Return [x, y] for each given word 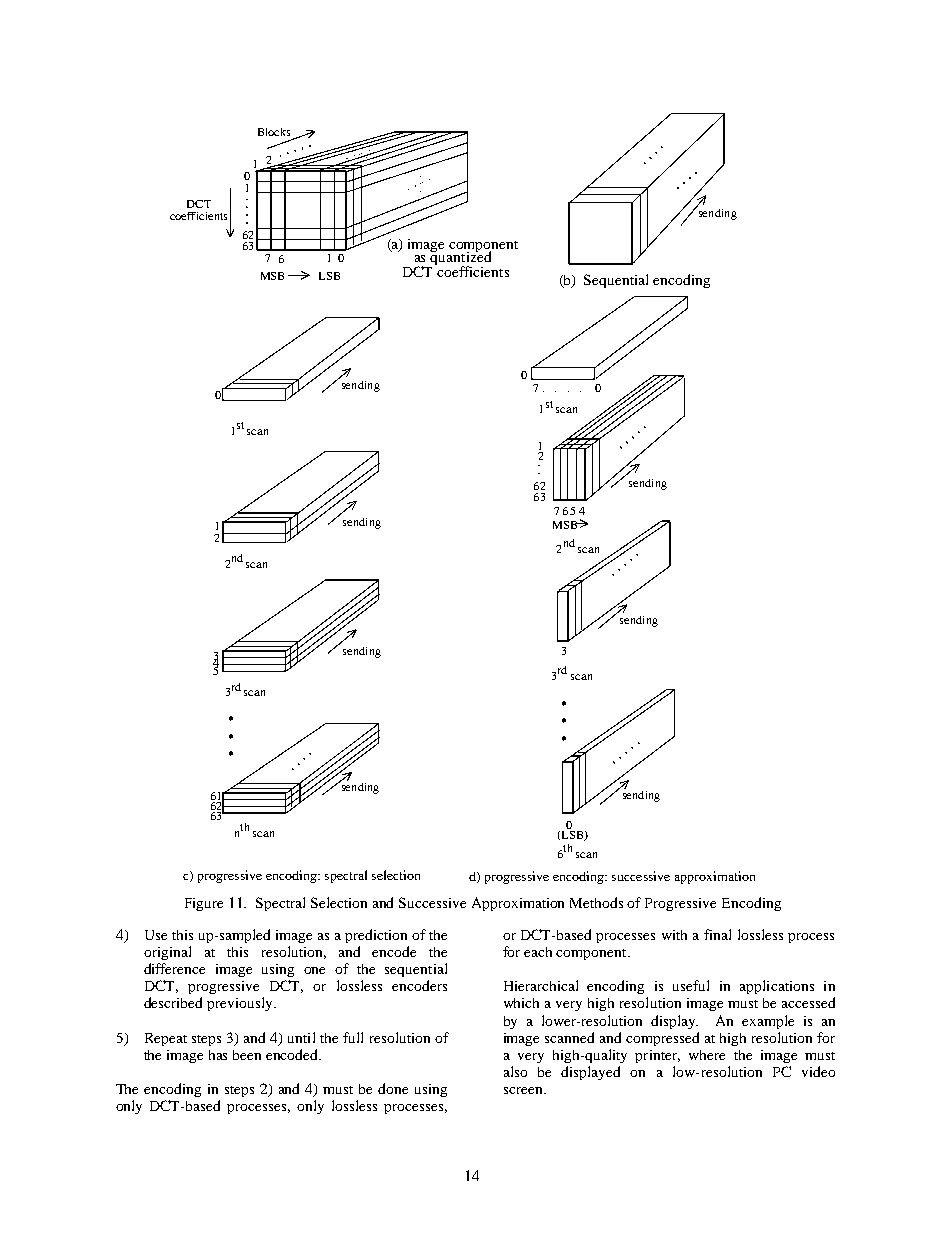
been [247, 1055]
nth [242, 830]
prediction [376, 936]
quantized [460, 258]
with [674, 935]
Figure [204, 904]
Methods [596, 902]
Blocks [274, 132]
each [538, 952]
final [717, 934]
